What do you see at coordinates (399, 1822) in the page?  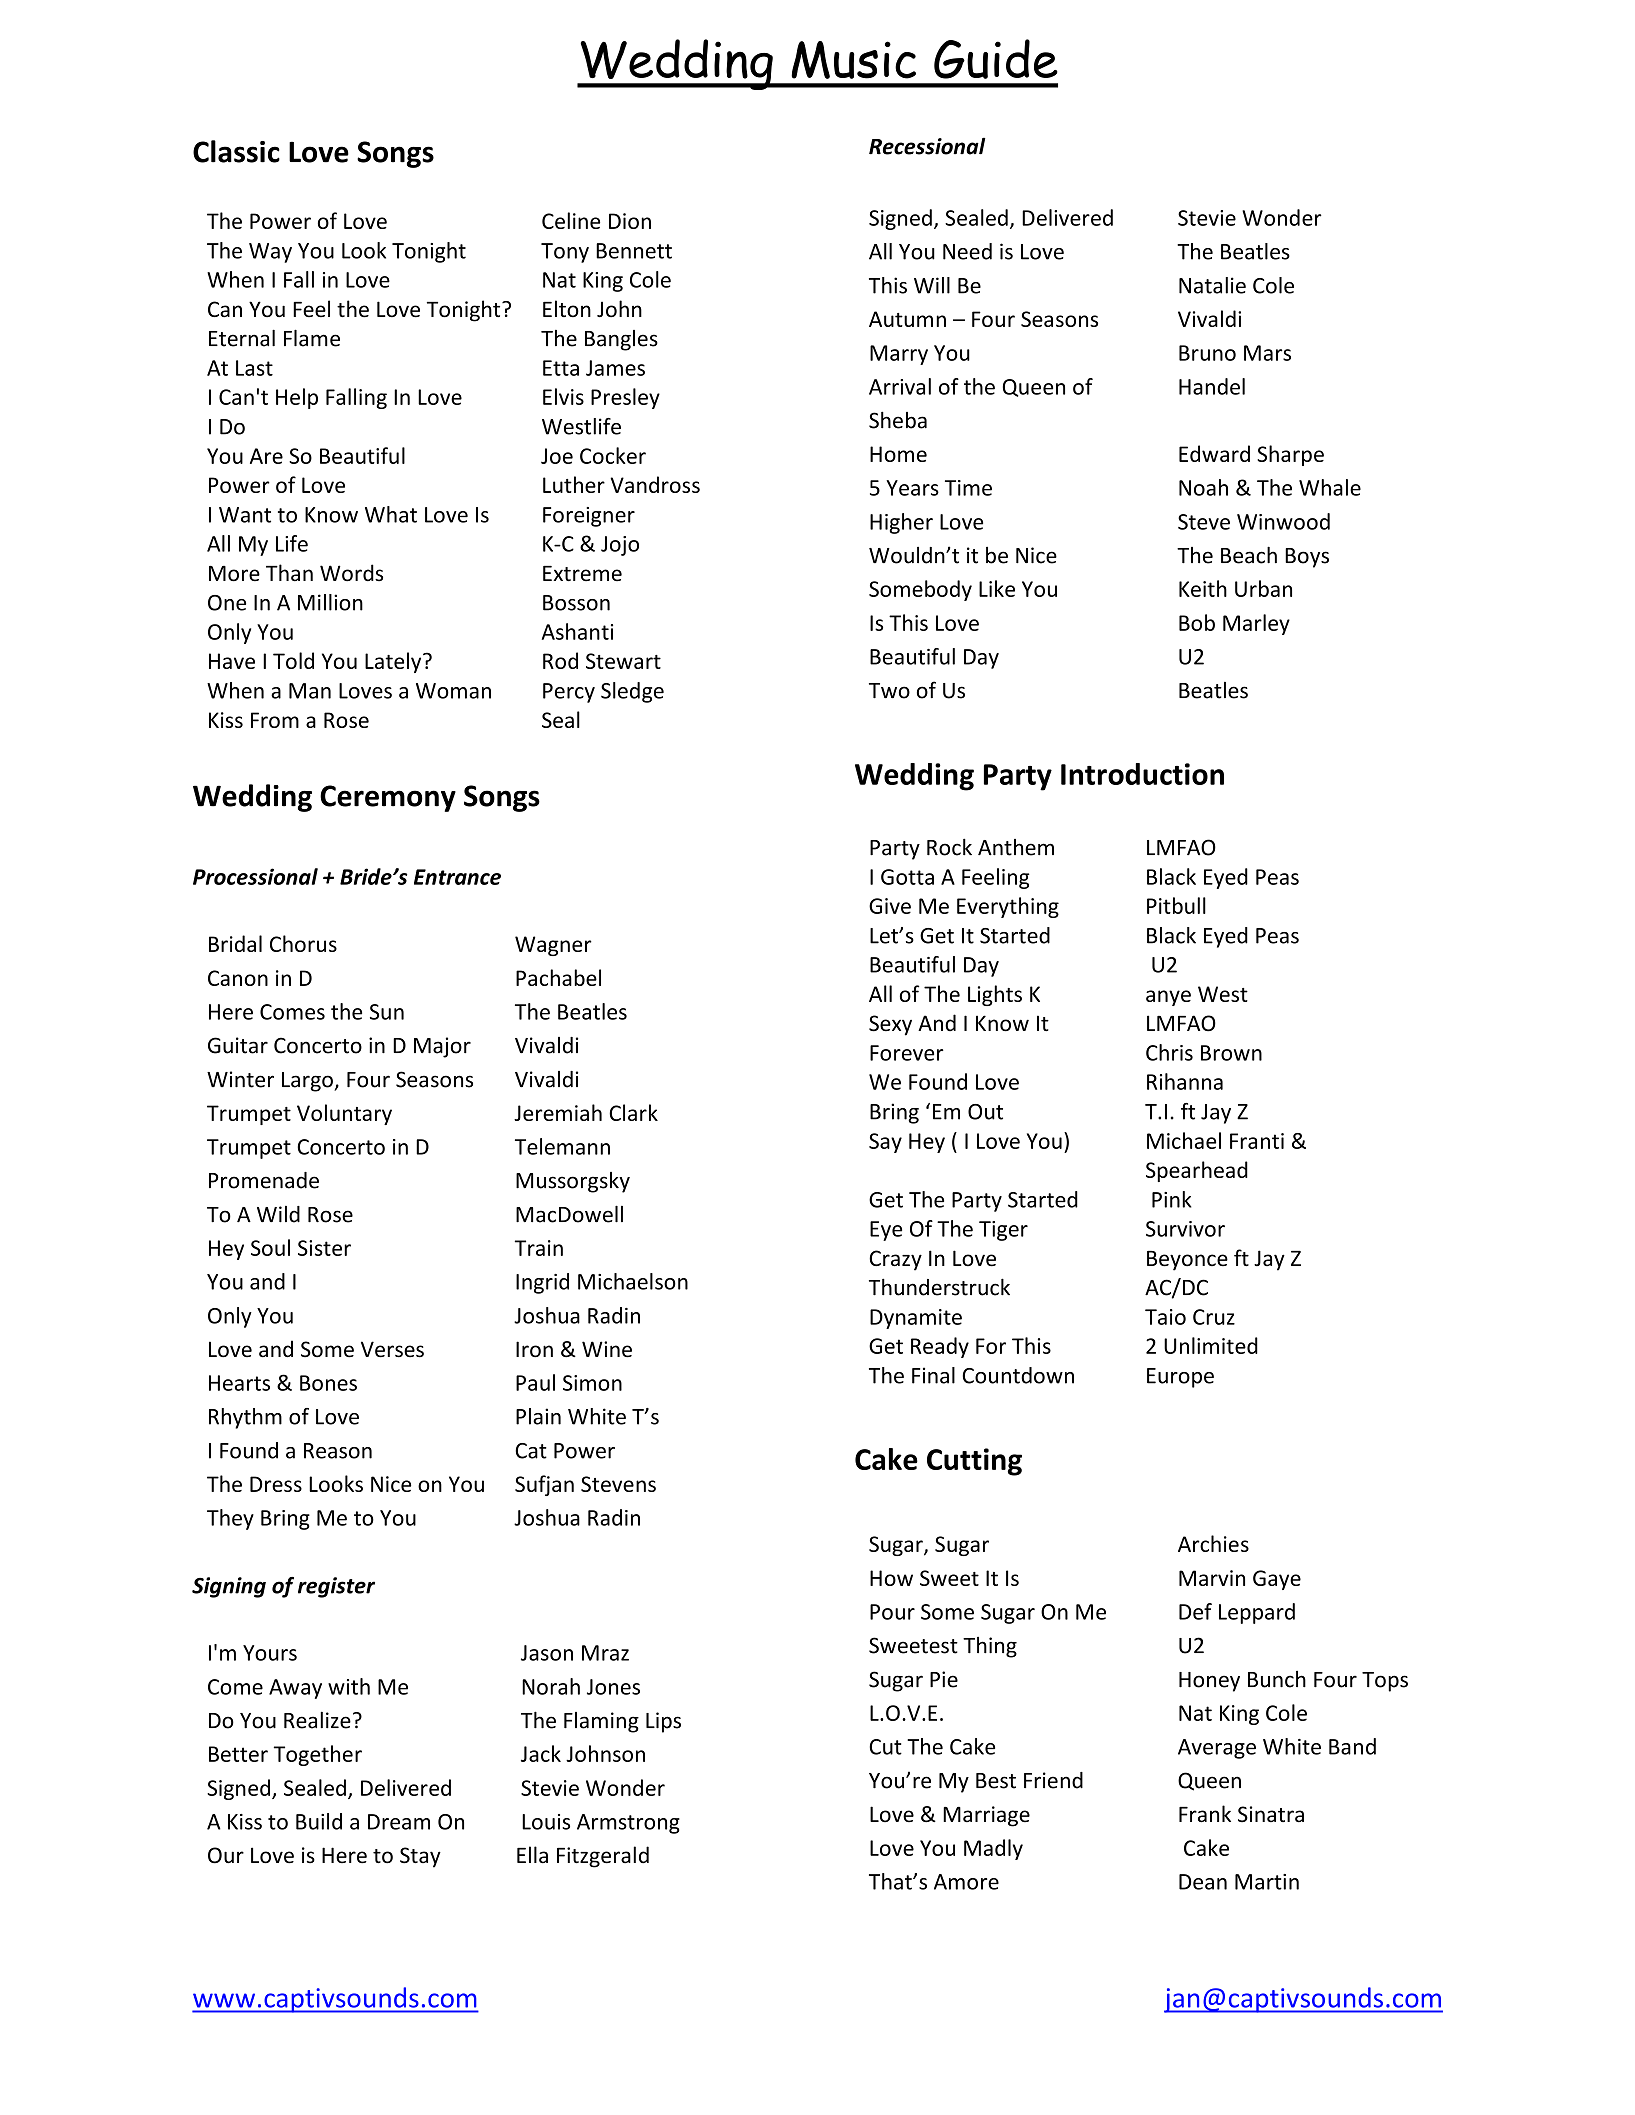 I see `Dream` at bounding box center [399, 1822].
